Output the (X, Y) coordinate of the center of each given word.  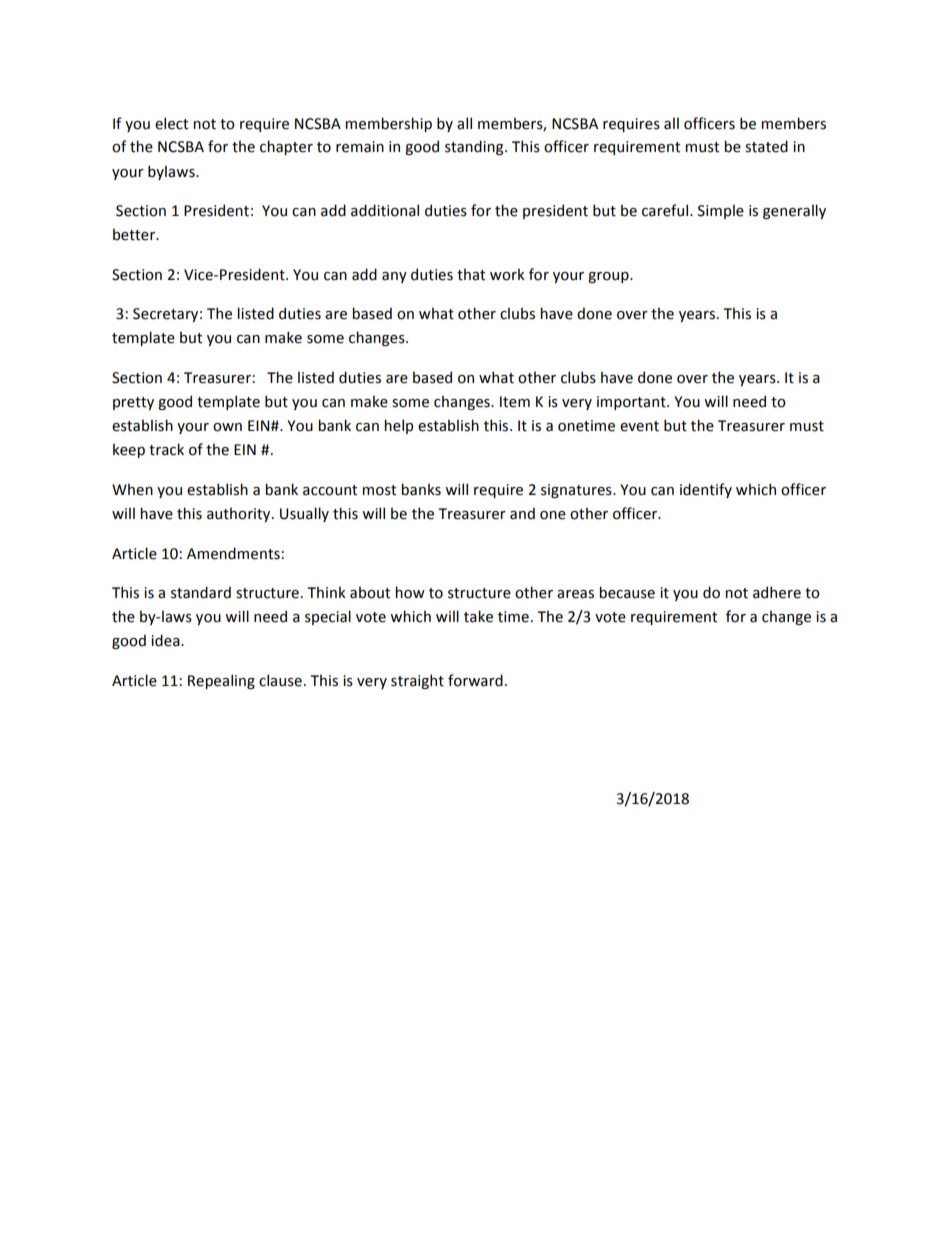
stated (766, 146)
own (227, 427)
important (632, 403)
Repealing (221, 681)
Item (515, 402)
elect (171, 123)
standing (475, 147)
